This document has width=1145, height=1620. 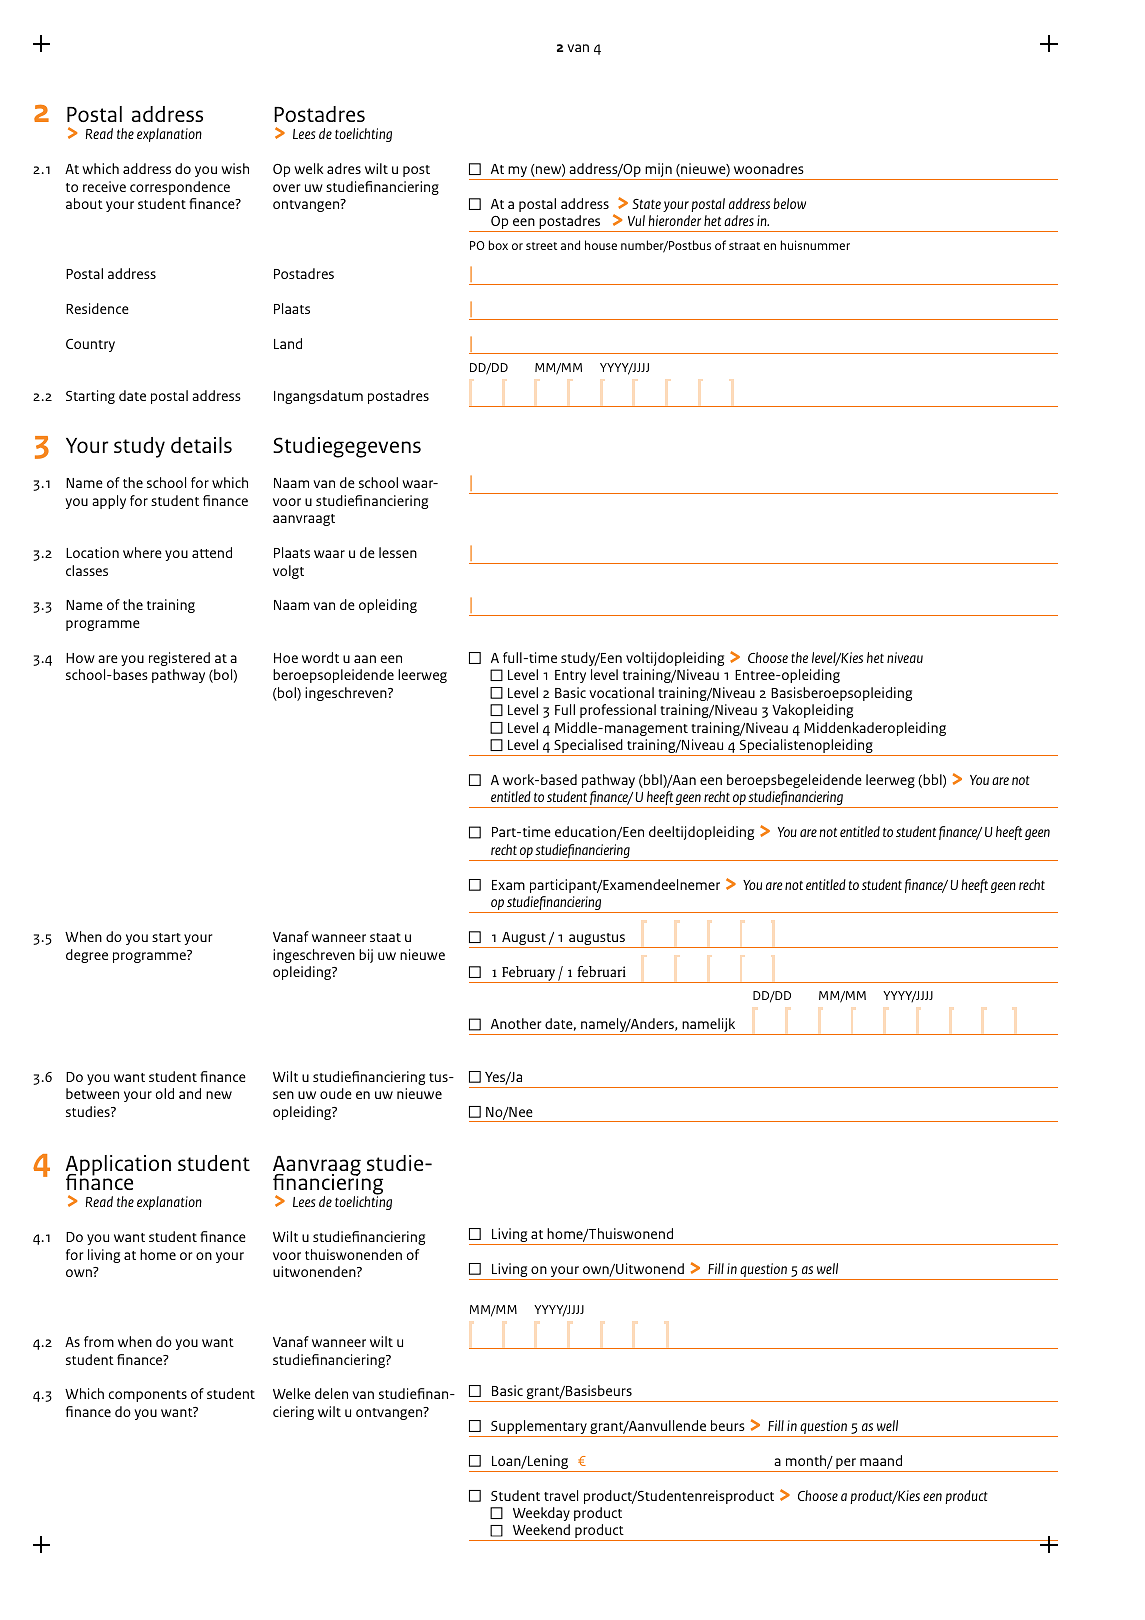 I want to click on old, so click(x=164, y=1093).
